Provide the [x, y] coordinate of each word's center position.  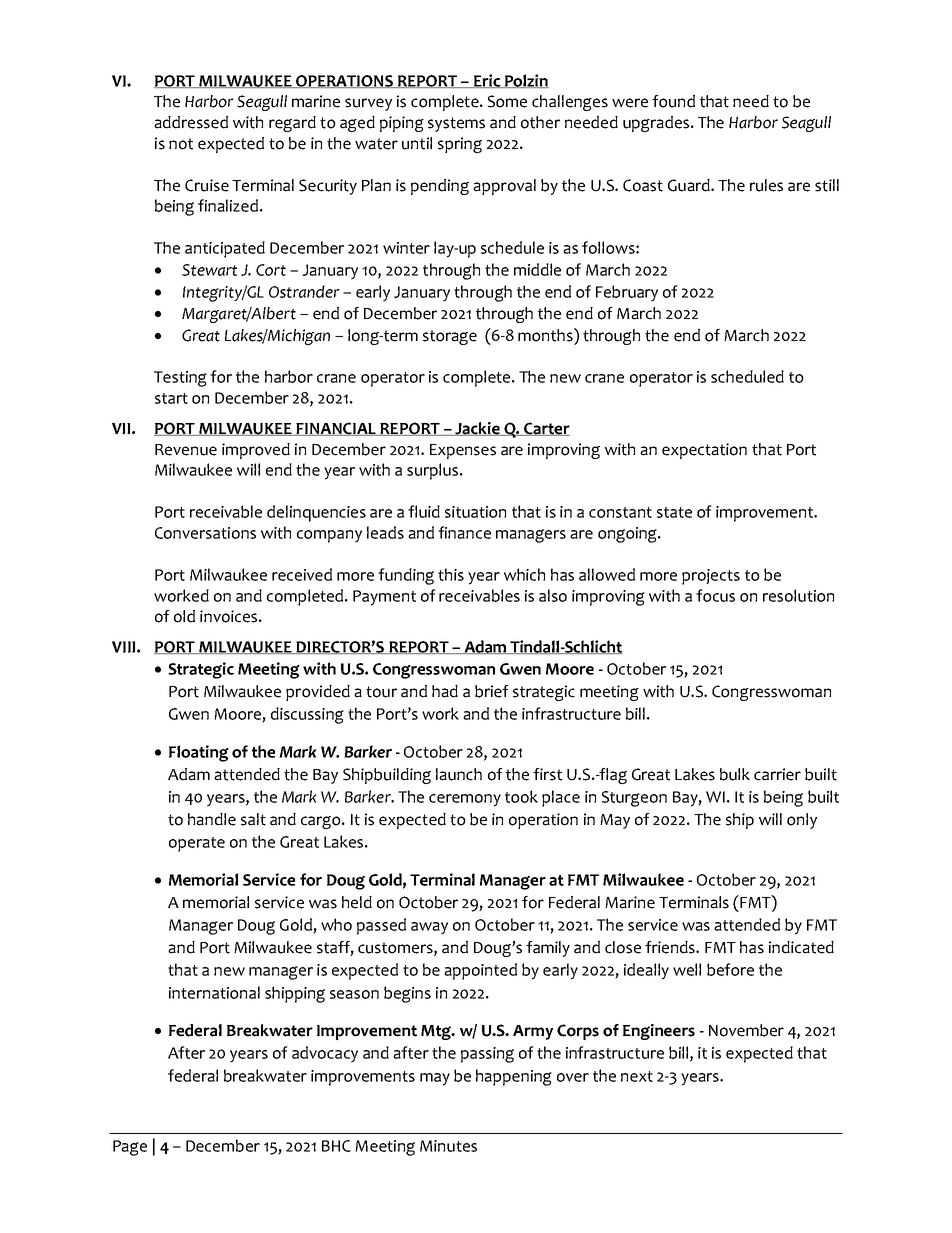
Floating [199, 753]
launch [459, 774]
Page [130, 1148]
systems [456, 124]
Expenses [463, 451]
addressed [191, 122]
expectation [704, 451]
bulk [735, 774]
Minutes [448, 1146]
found [673, 101]
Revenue [186, 450]
